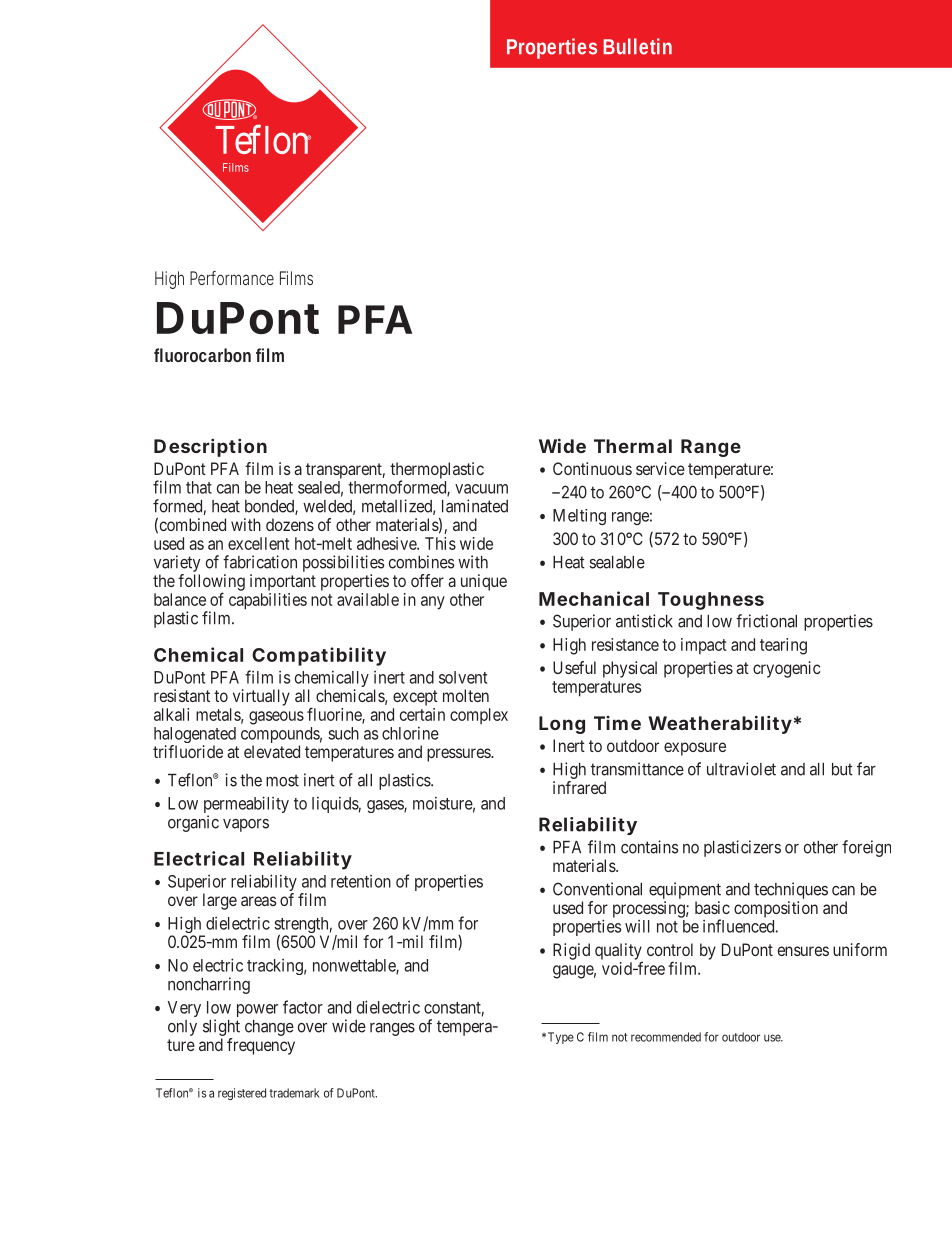 The width and height of the document is (952, 1233). I want to click on ultraviolet, so click(741, 769).
